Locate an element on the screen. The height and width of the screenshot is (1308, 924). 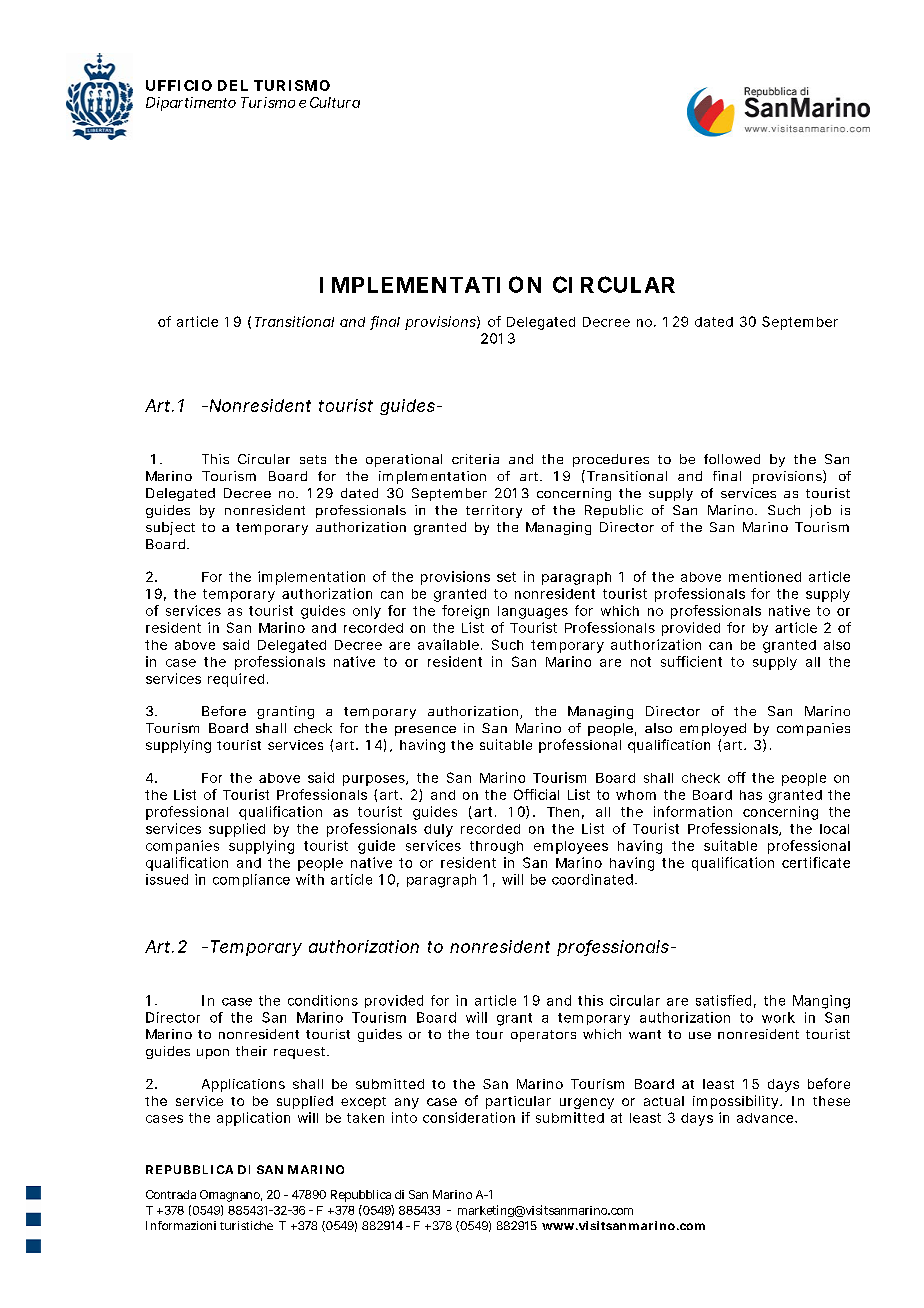
sets is located at coordinates (313, 459).
